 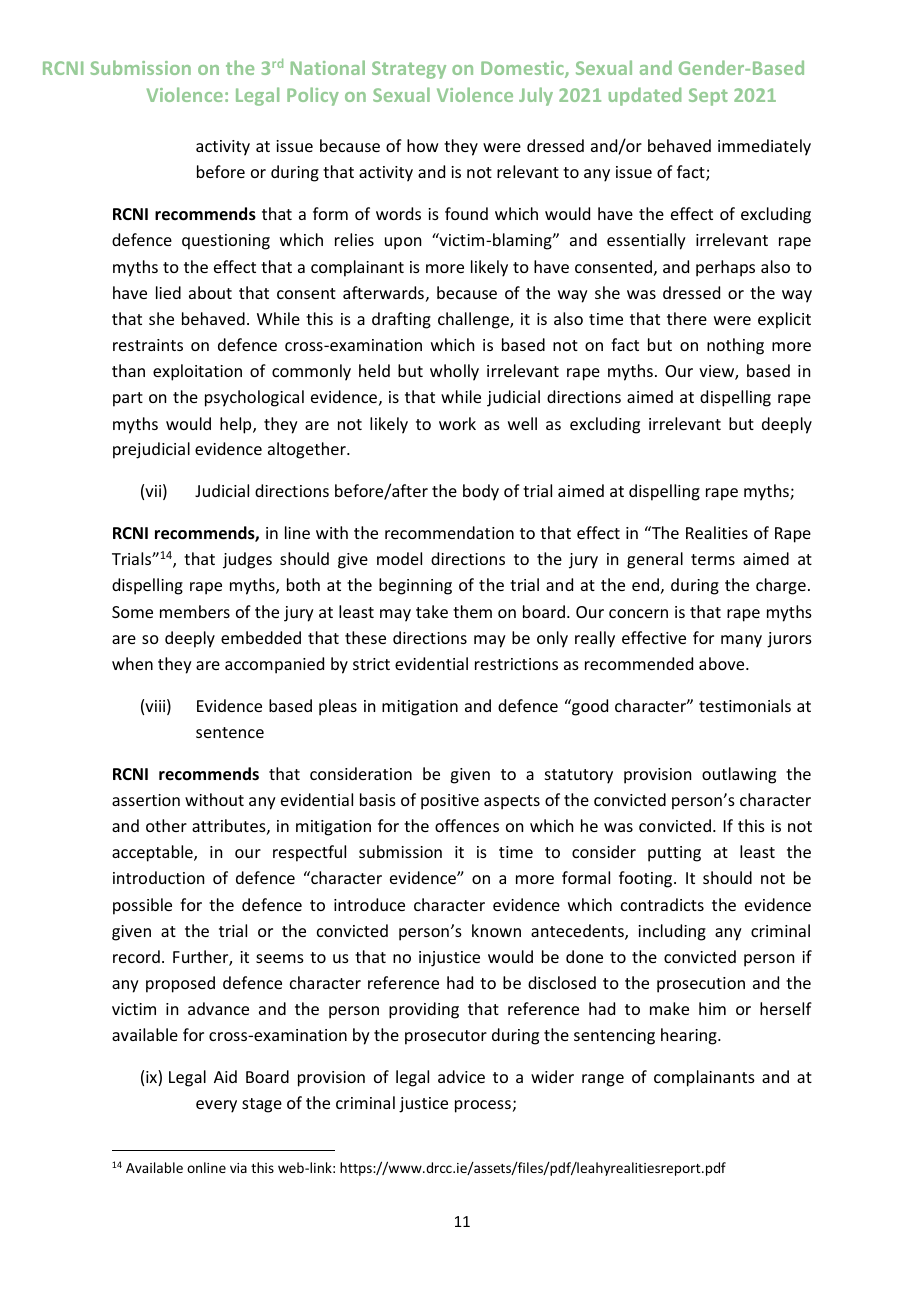 I want to click on help, so click(x=237, y=425).
